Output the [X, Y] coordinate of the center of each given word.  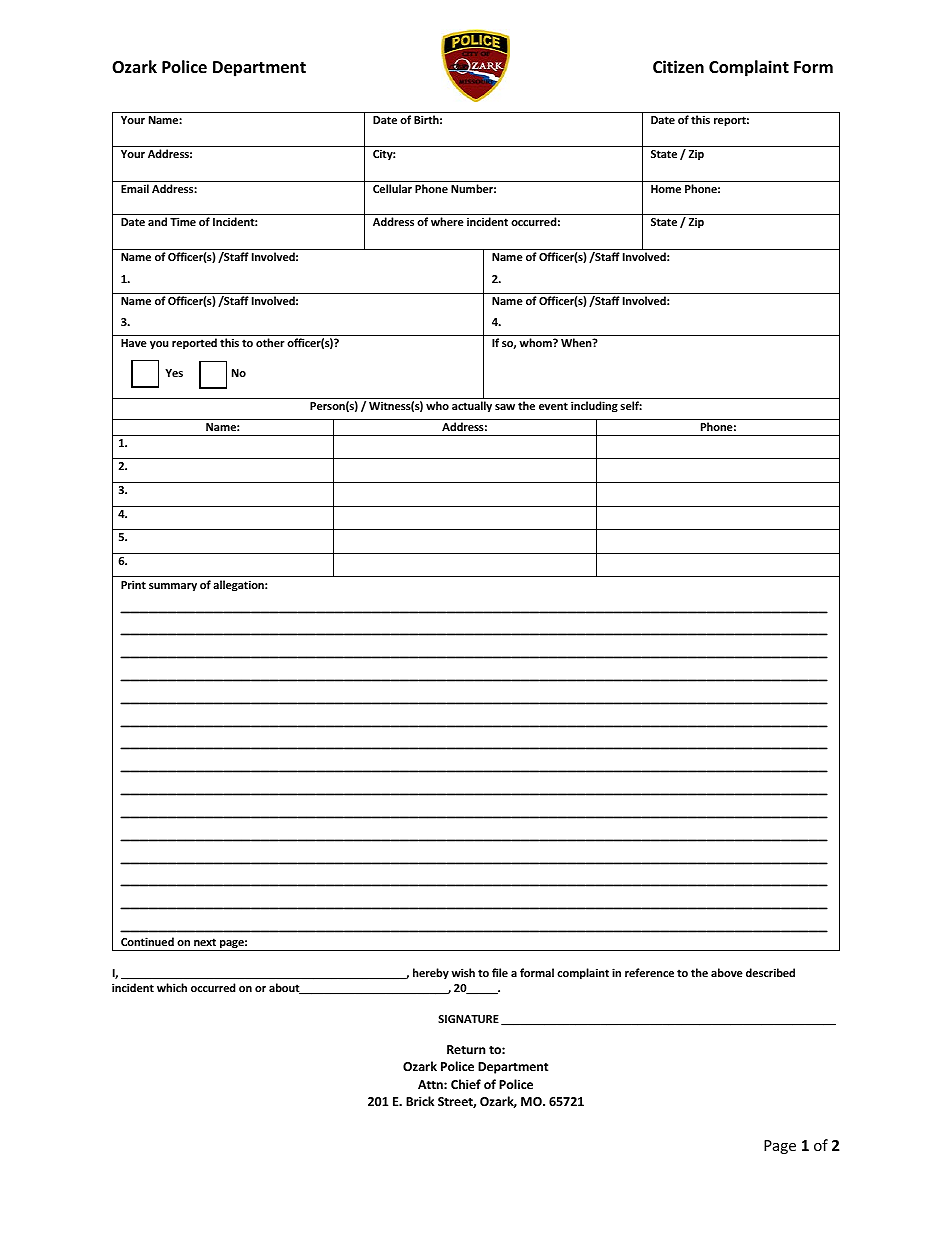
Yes [174, 373]
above [727, 972]
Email [135, 188]
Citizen [678, 67]
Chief [466, 1084]
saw [505, 407]
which [172, 987]
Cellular [392, 188]
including [594, 407]
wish [463, 972]
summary [173, 587]
